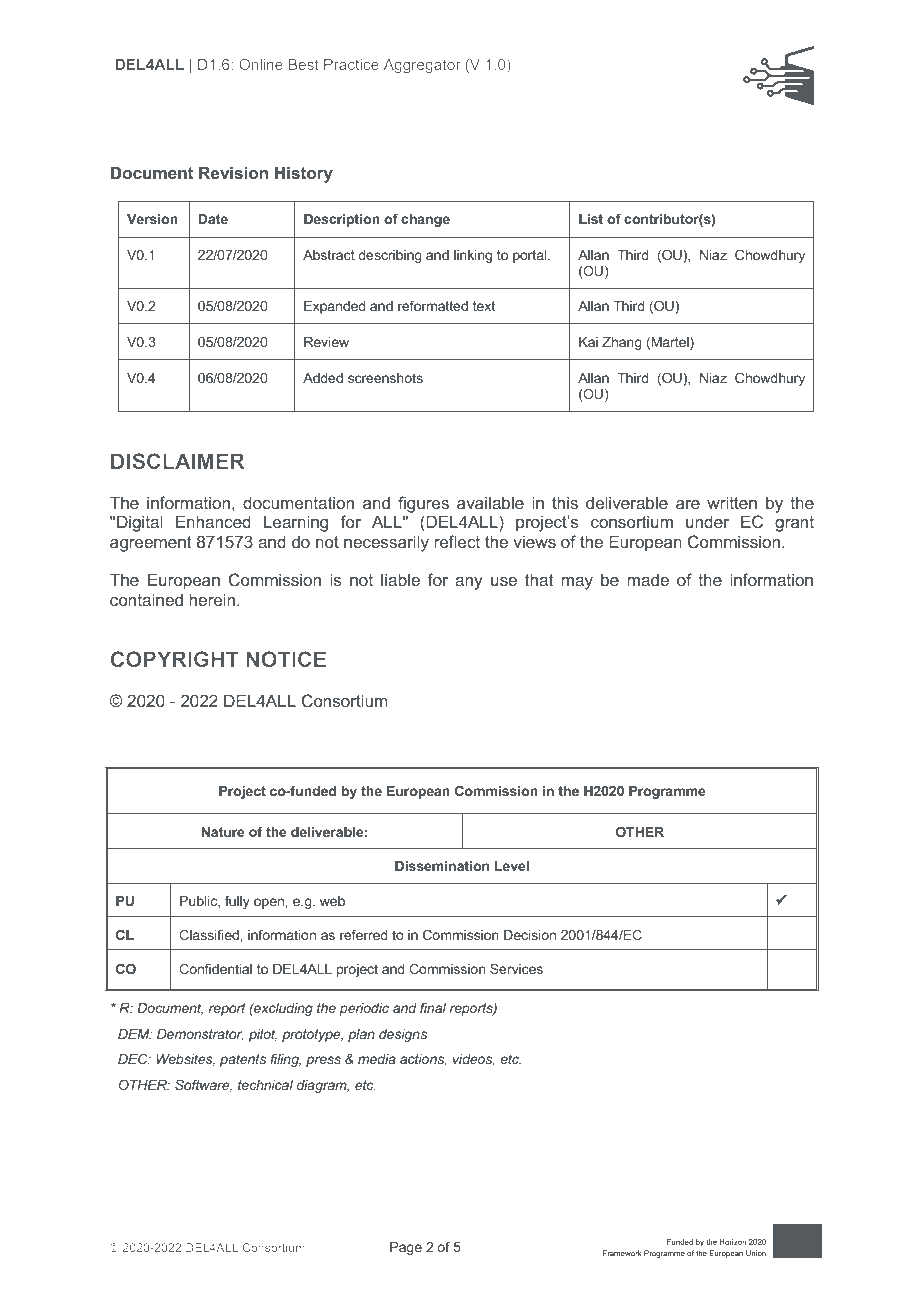 This image has height=1308, width=924. Describe the element at coordinates (261, 64) in the image. I see `Online` at that location.
